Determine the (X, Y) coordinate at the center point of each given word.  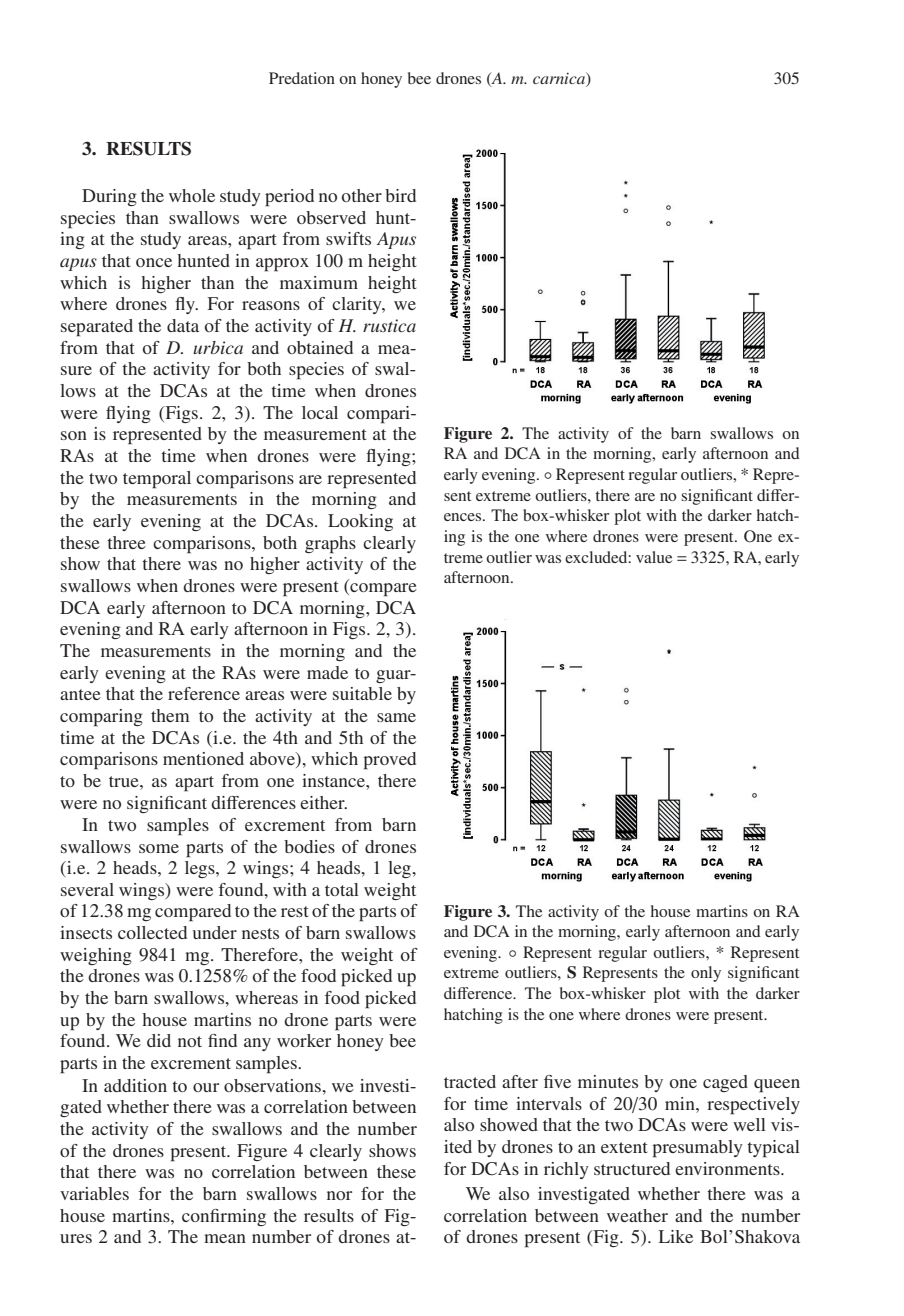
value (654, 557)
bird (400, 195)
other (362, 195)
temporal (157, 480)
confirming (224, 1217)
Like (676, 1236)
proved (389, 761)
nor (339, 1195)
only (706, 974)
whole (192, 195)
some (159, 848)
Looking (360, 522)
